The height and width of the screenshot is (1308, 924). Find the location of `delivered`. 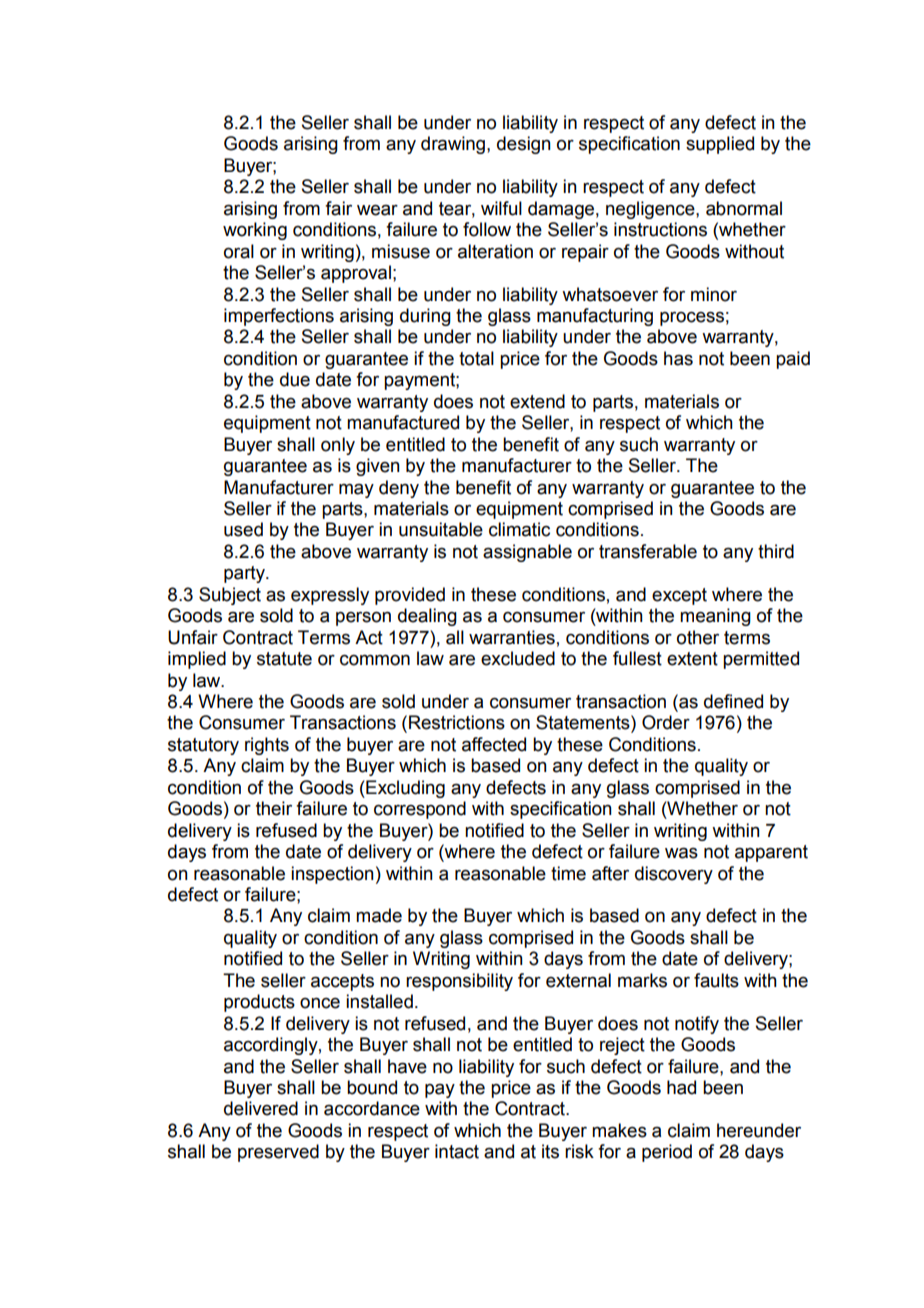

delivered is located at coordinates (261, 1108).
